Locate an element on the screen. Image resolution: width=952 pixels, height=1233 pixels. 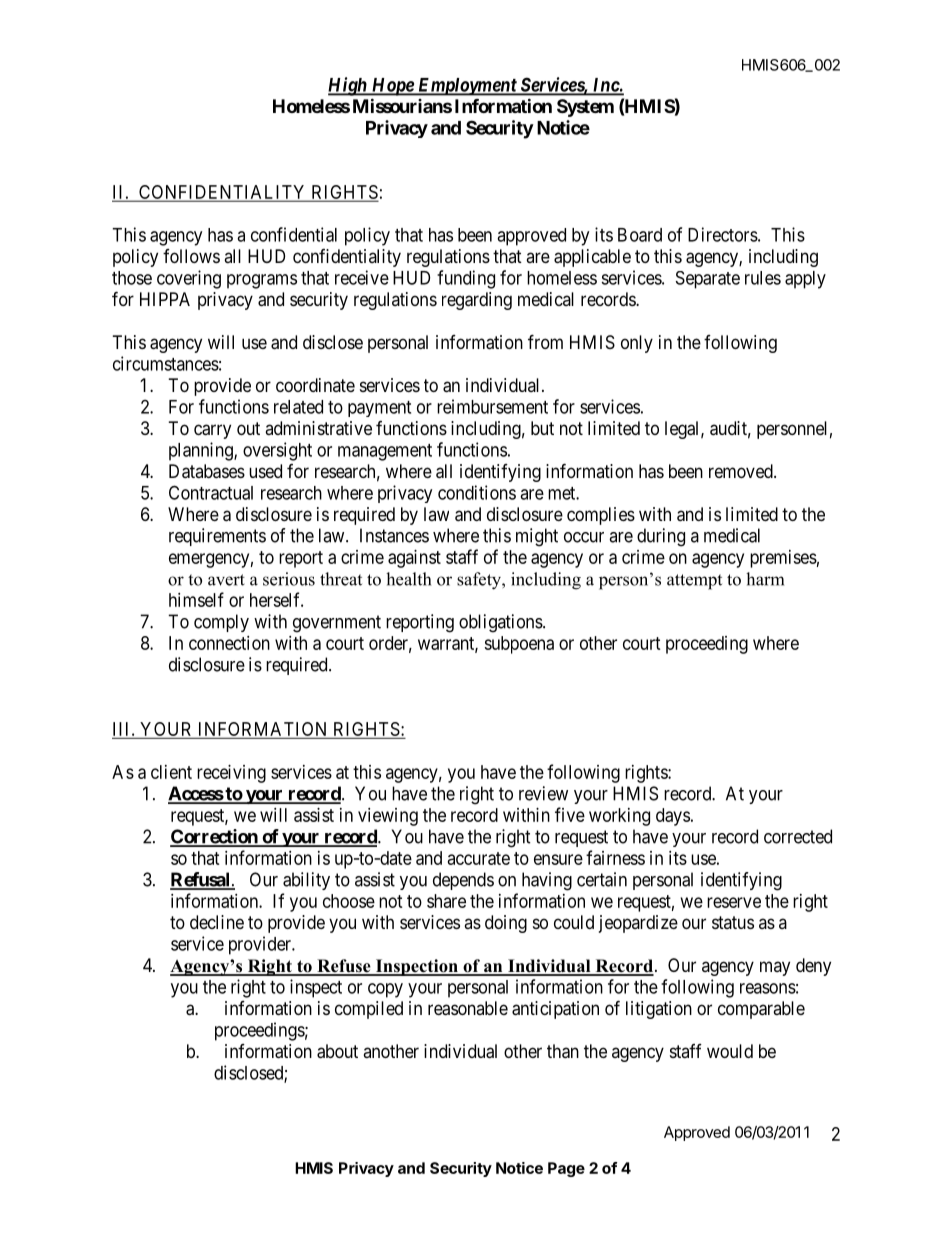
attempt is located at coordinates (694, 582).
